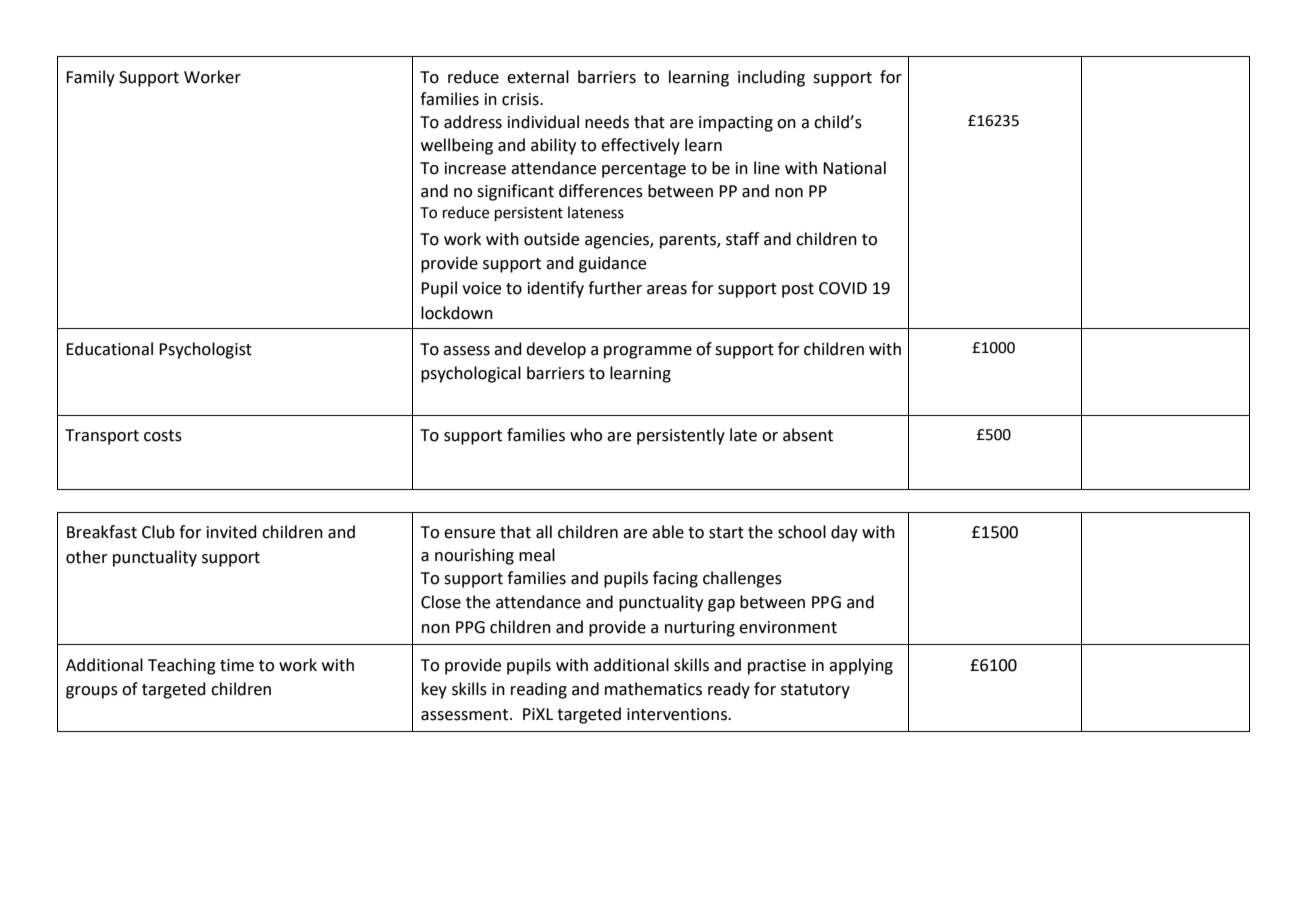 The width and height of the screenshot is (1308, 924). What do you see at coordinates (471, 374) in the screenshot?
I see `psychological` at bounding box center [471, 374].
